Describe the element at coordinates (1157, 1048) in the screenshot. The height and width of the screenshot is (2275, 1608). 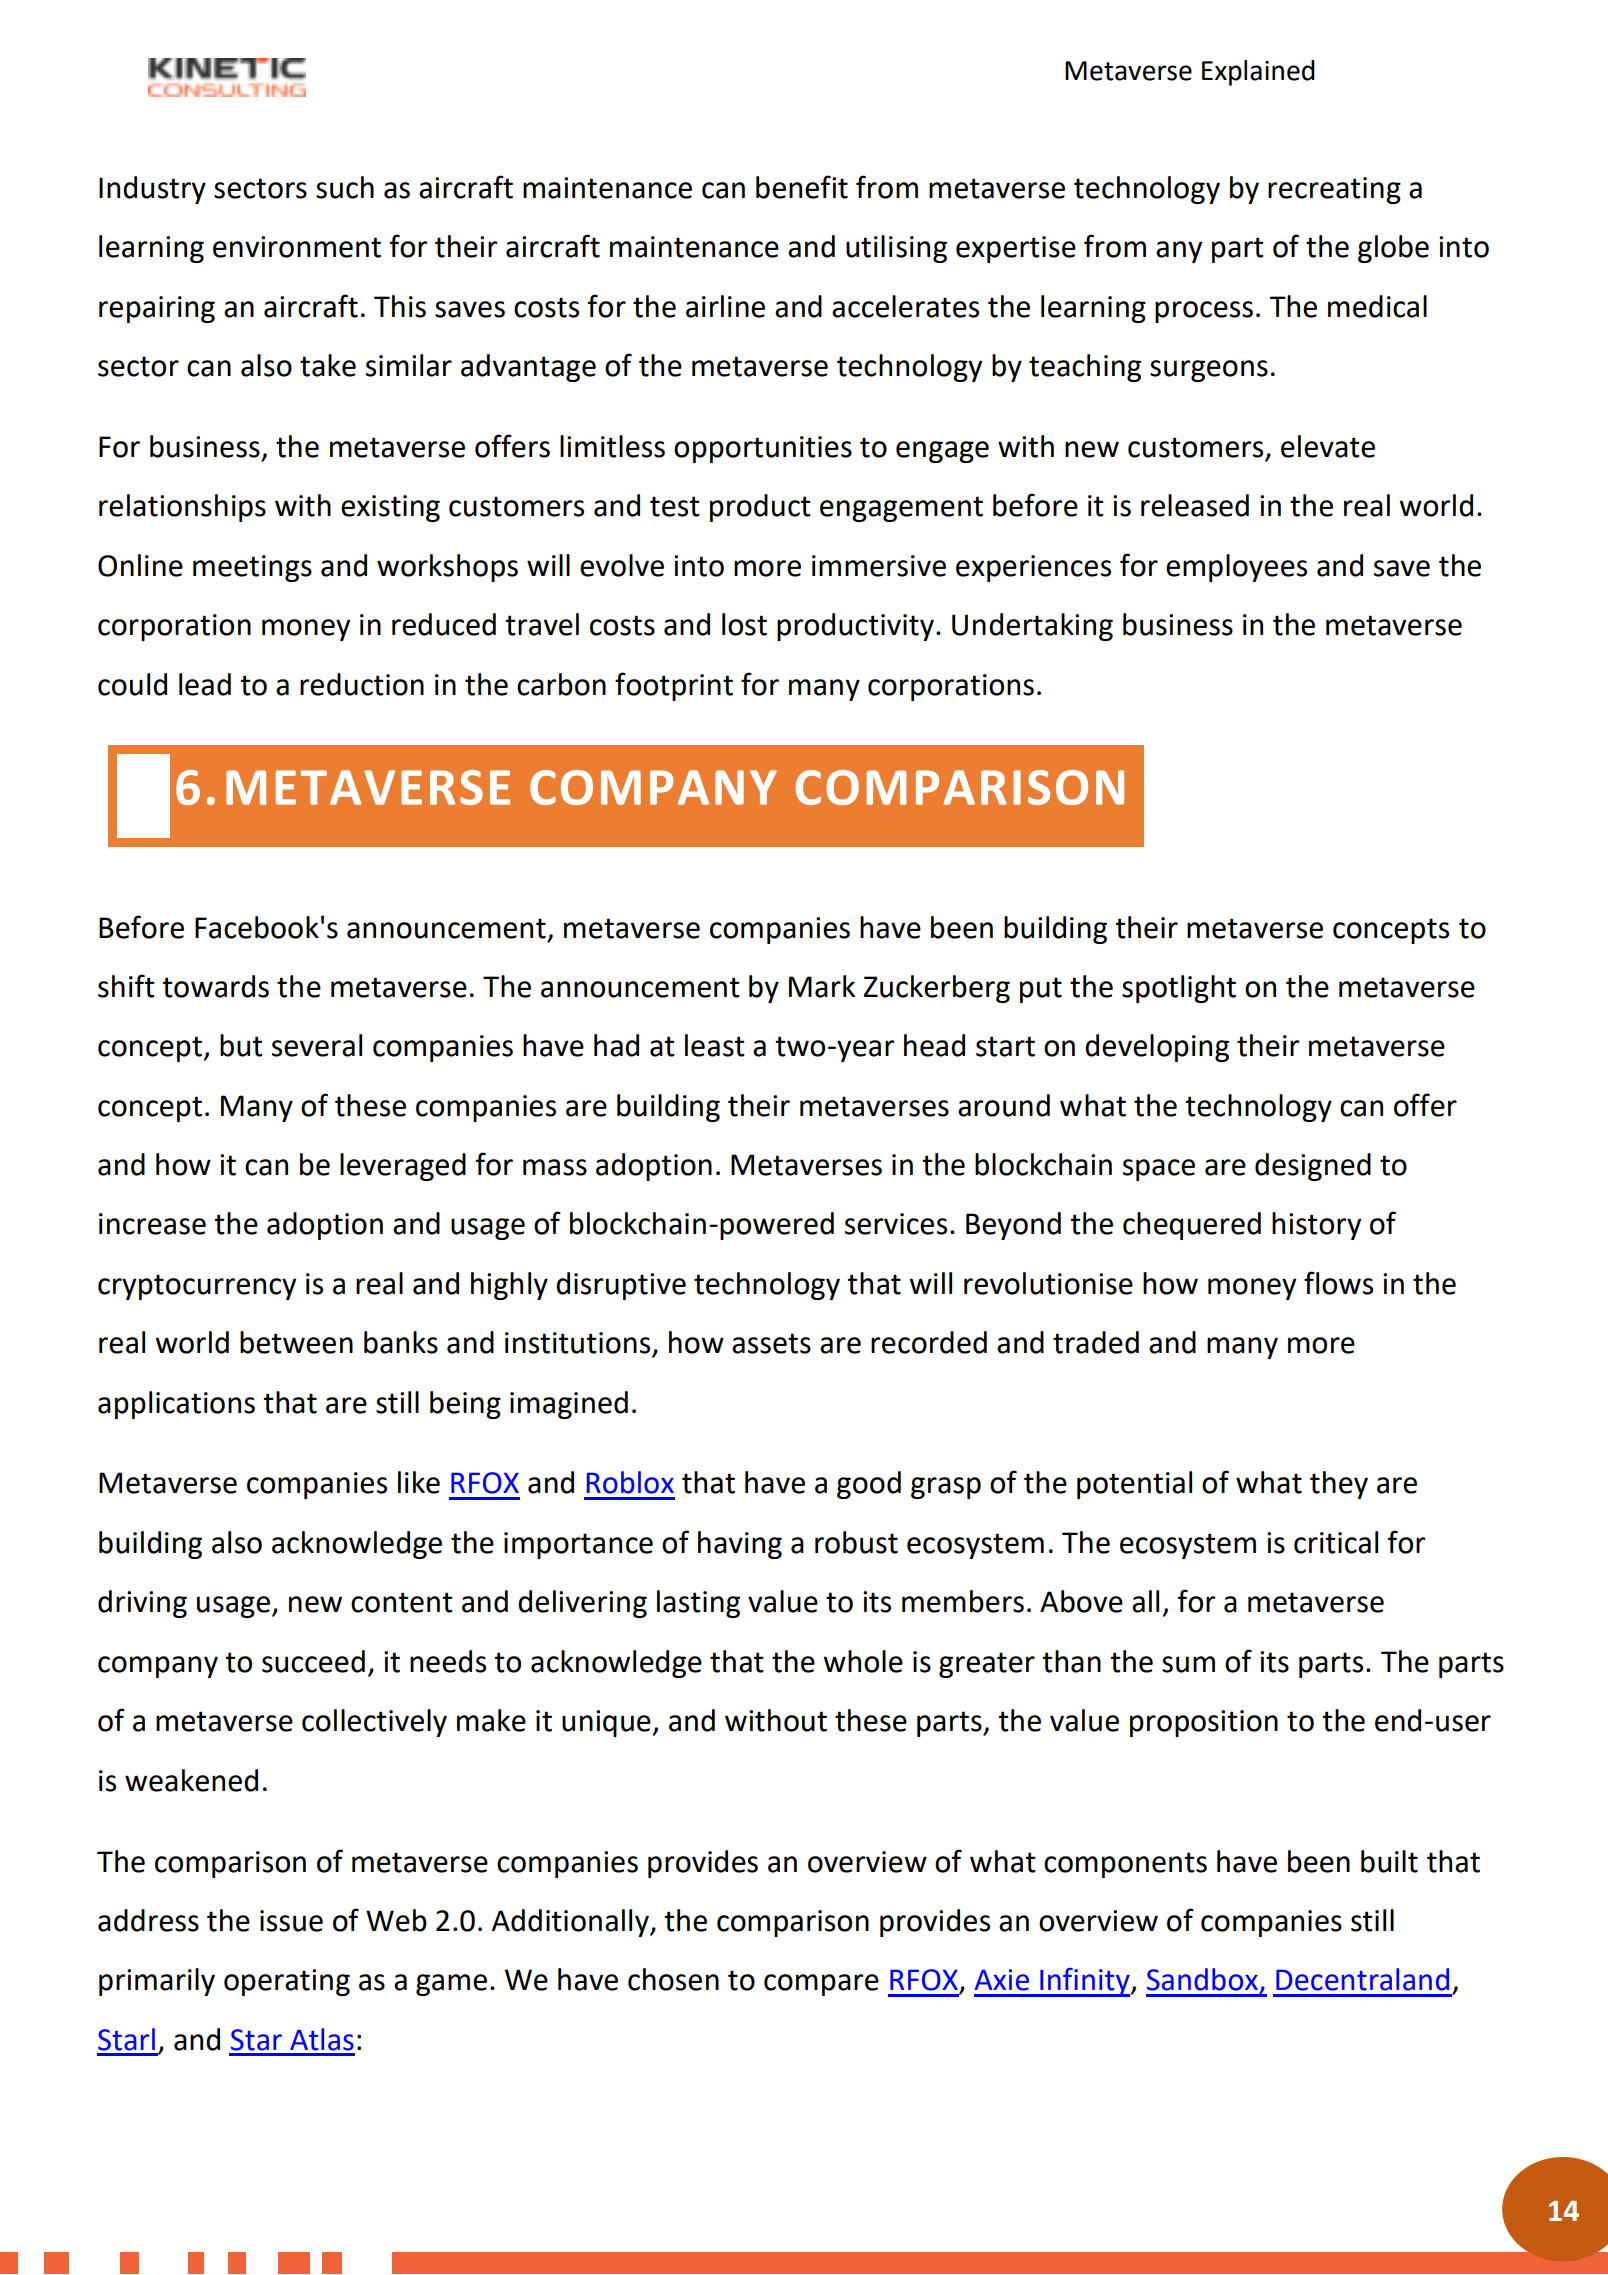
I see `developing` at that location.
